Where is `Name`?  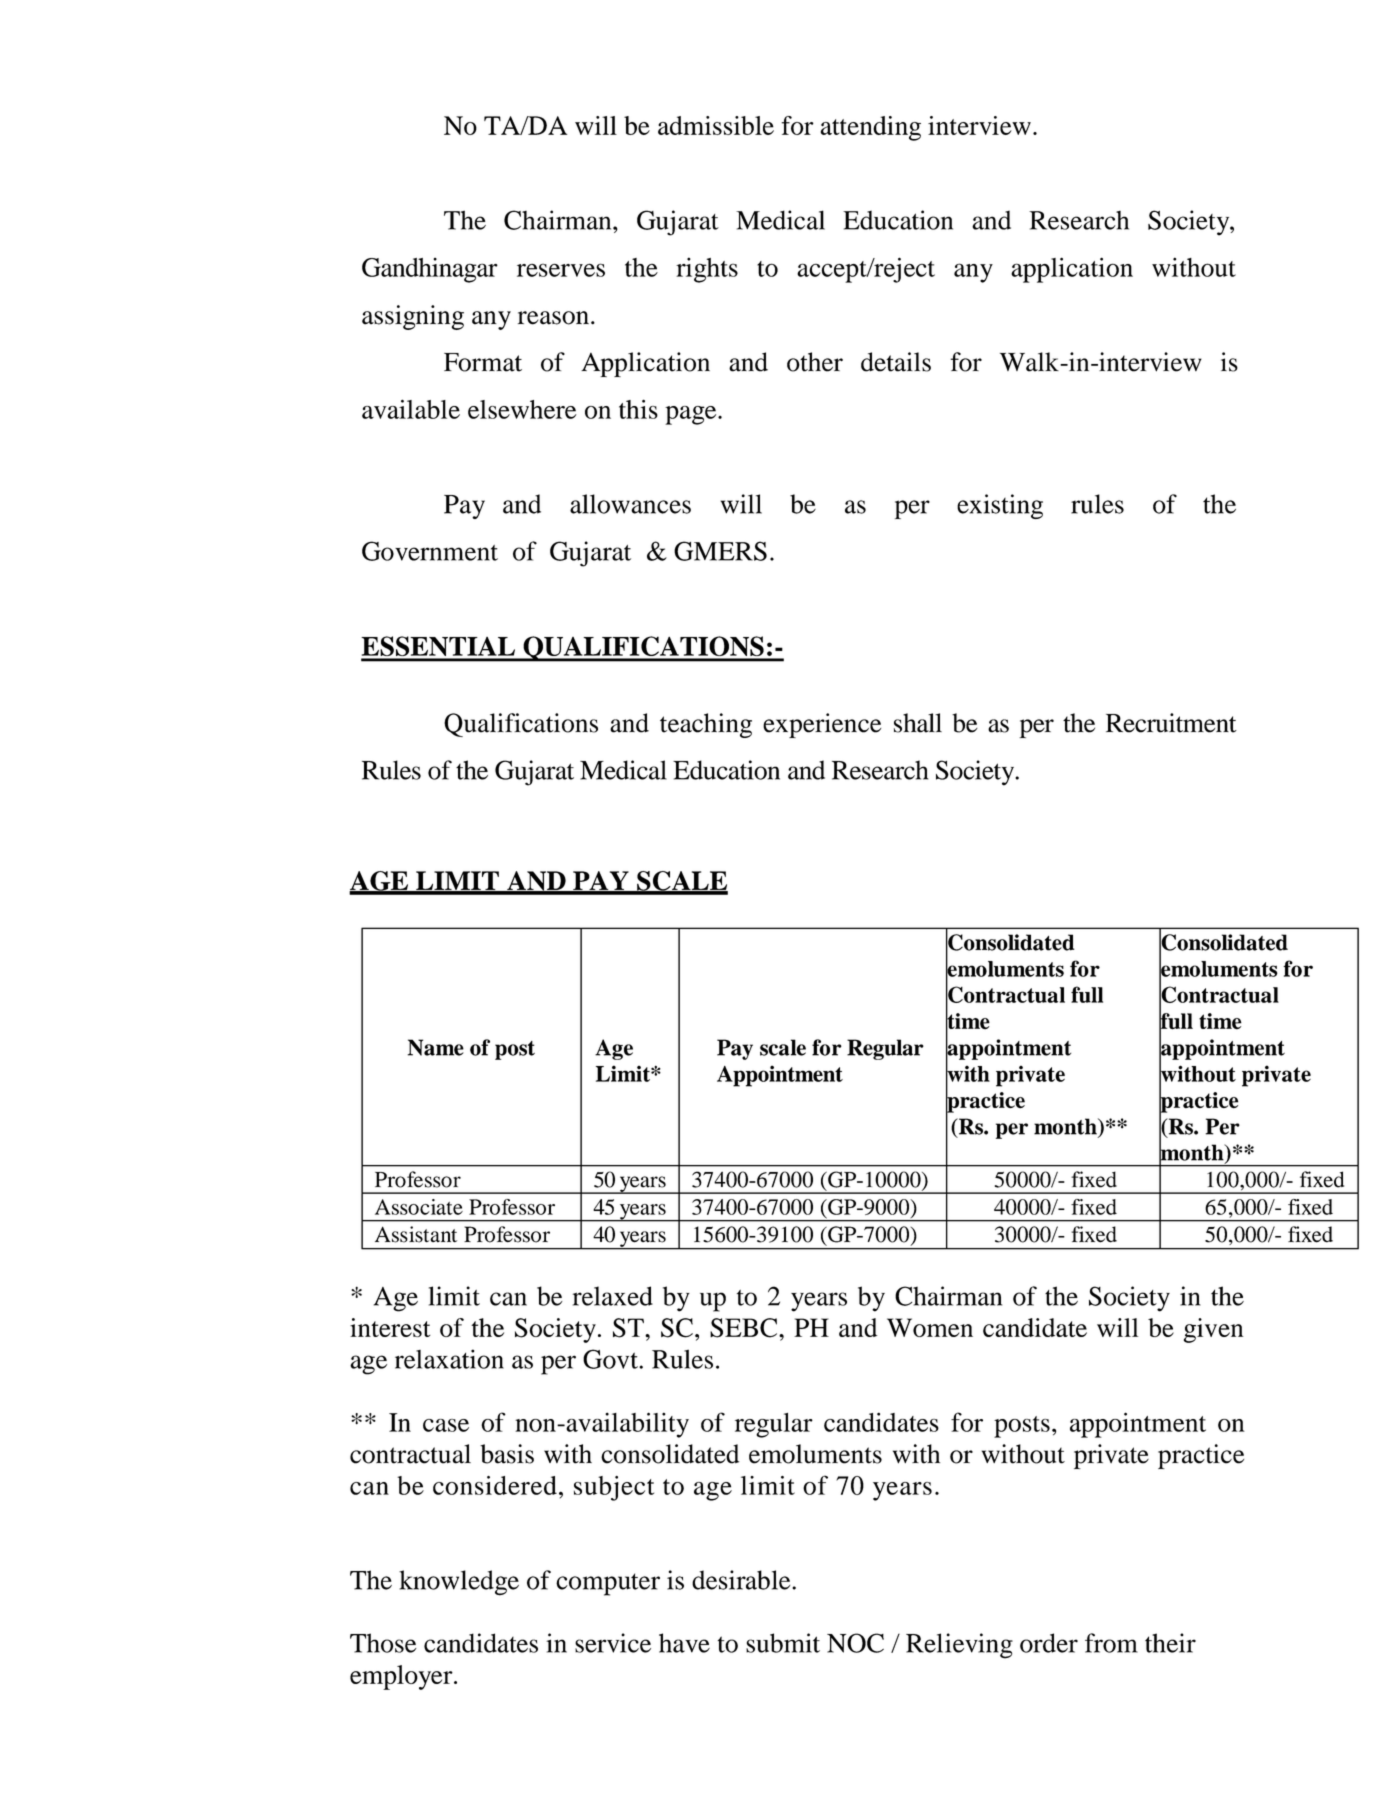
Name is located at coordinates (435, 1047).
